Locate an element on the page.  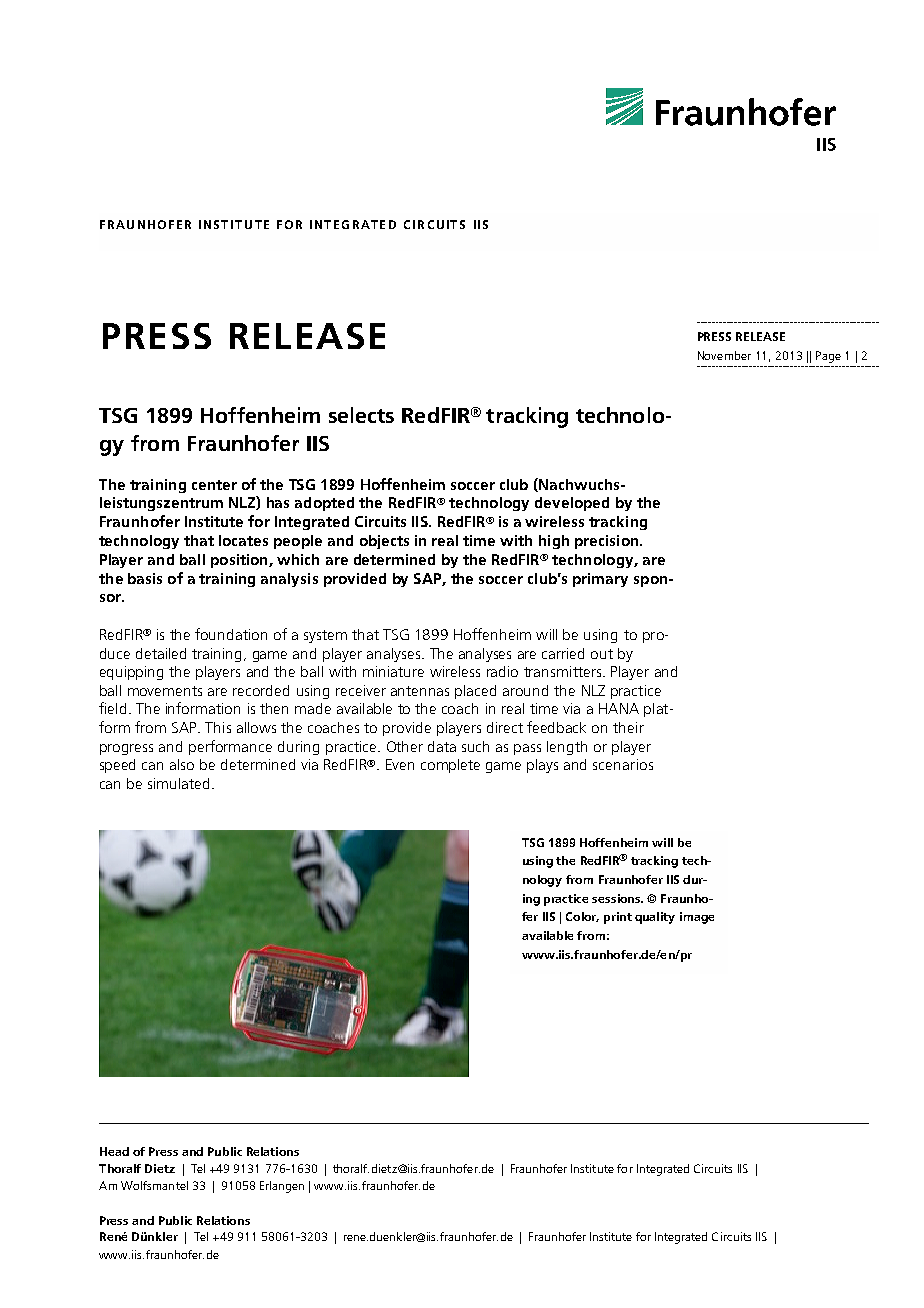
developed is located at coordinates (572, 504).
